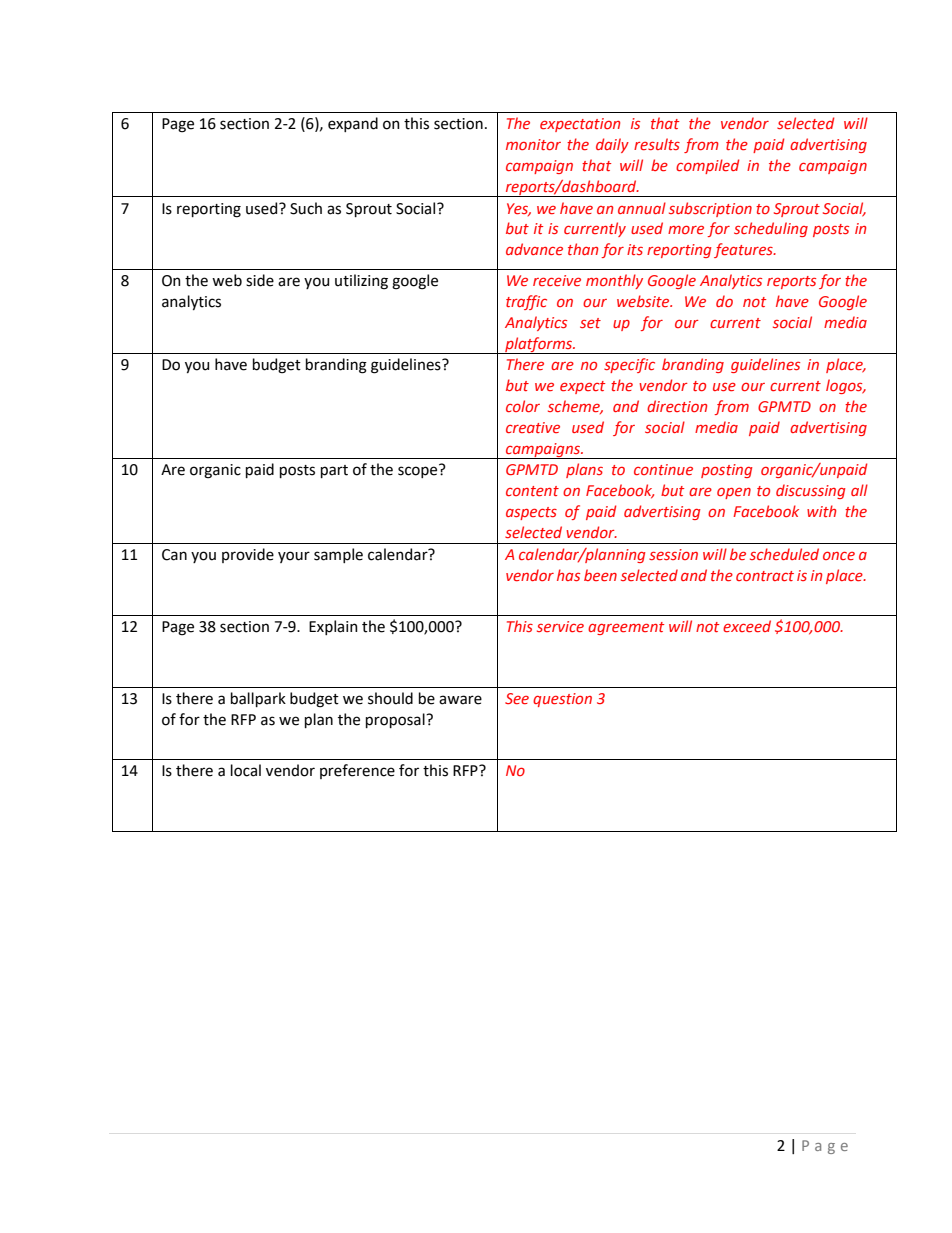 Image resolution: width=952 pixels, height=1233 pixels. I want to click on posting, so click(727, 471).
